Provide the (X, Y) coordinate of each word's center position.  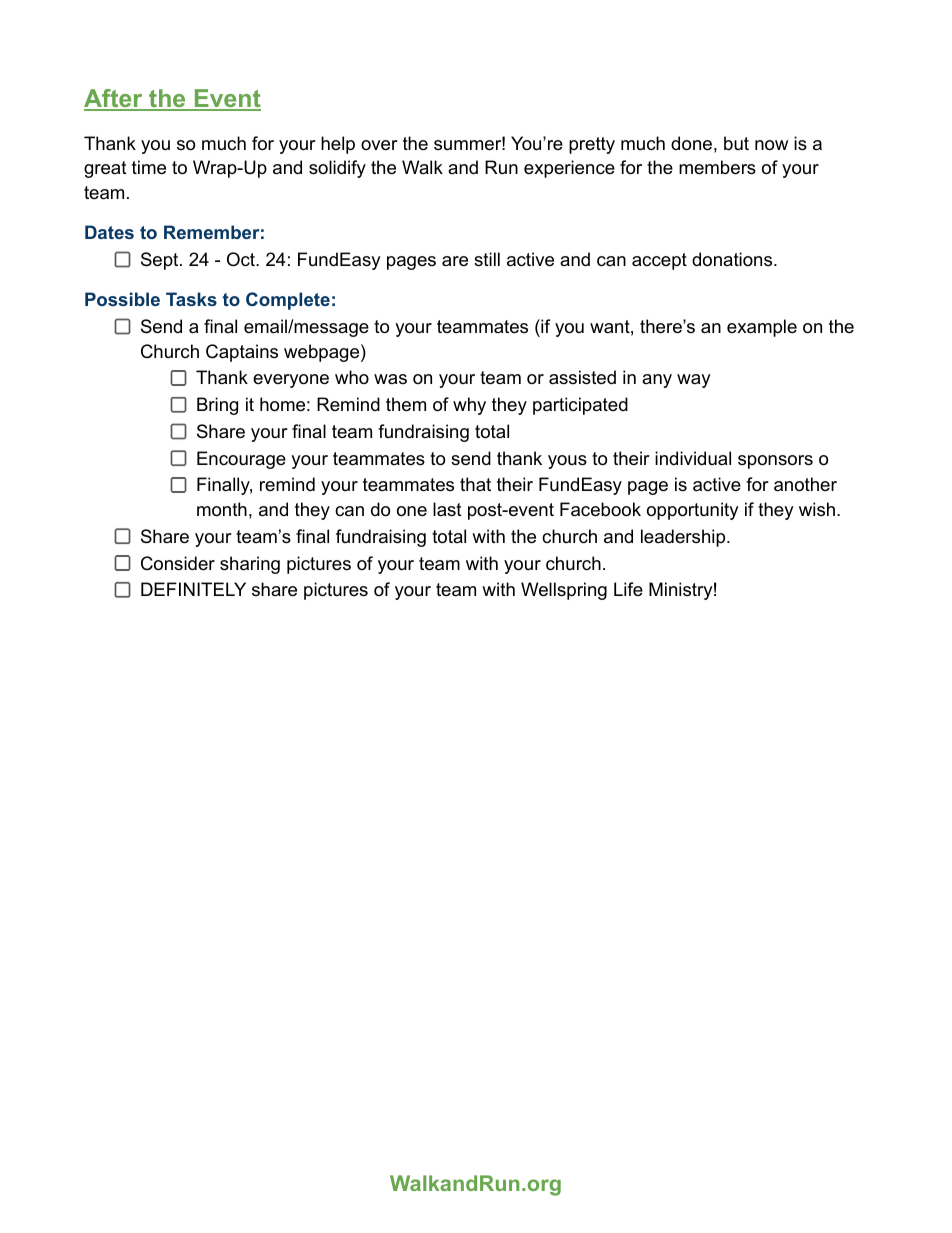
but (736, 143)
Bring (217, 406)
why (469, 406)
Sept (161, 261)
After (114, 99)
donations (732, 259)
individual (693, 458)
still (487, 259)
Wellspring (564, 591)
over (379, 145)
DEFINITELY (193, 589)
